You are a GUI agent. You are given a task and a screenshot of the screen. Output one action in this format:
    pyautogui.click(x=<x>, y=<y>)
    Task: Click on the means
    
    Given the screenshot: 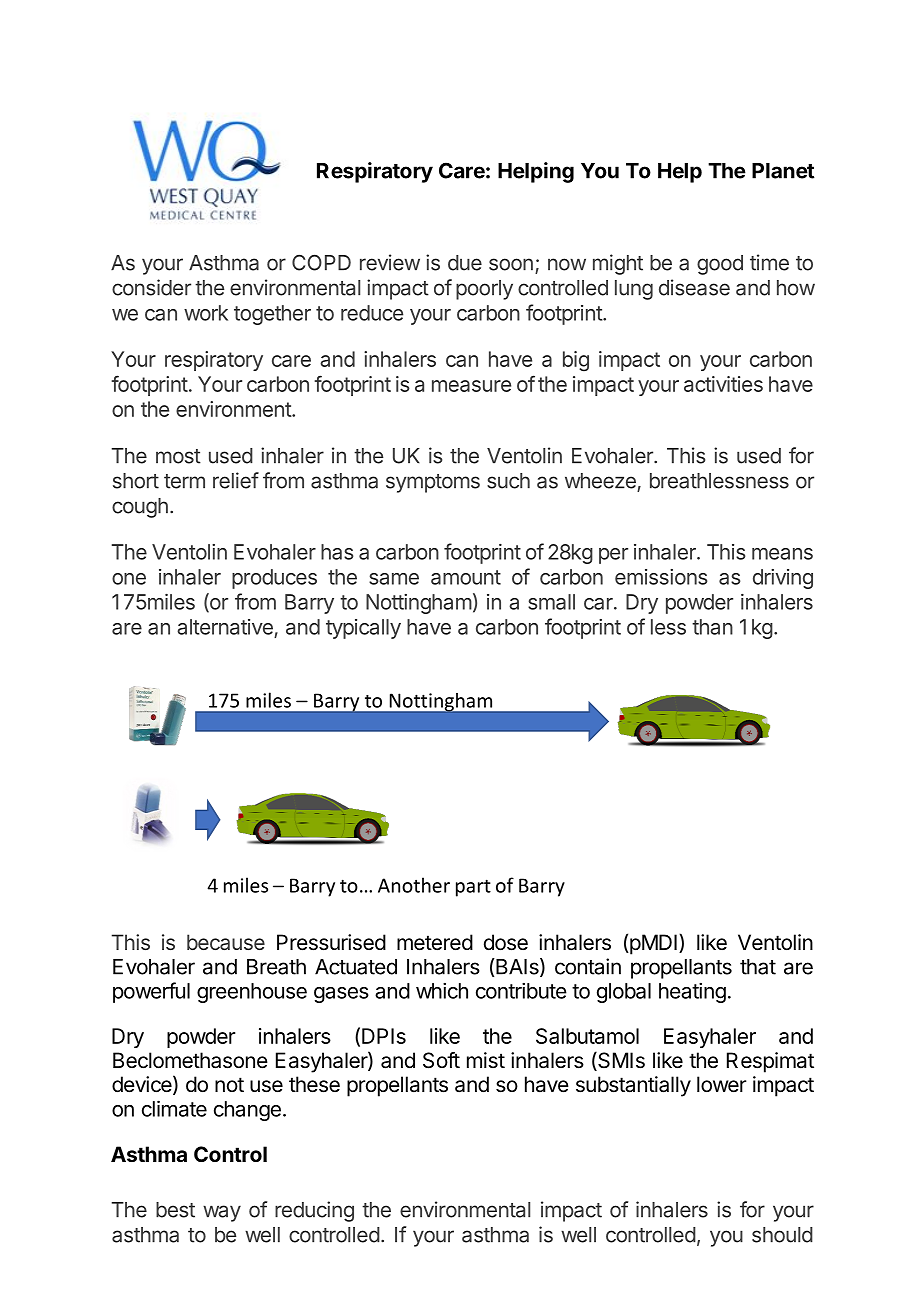 What is the action you would take?
    pyautogui.click(x=782, y=554)
